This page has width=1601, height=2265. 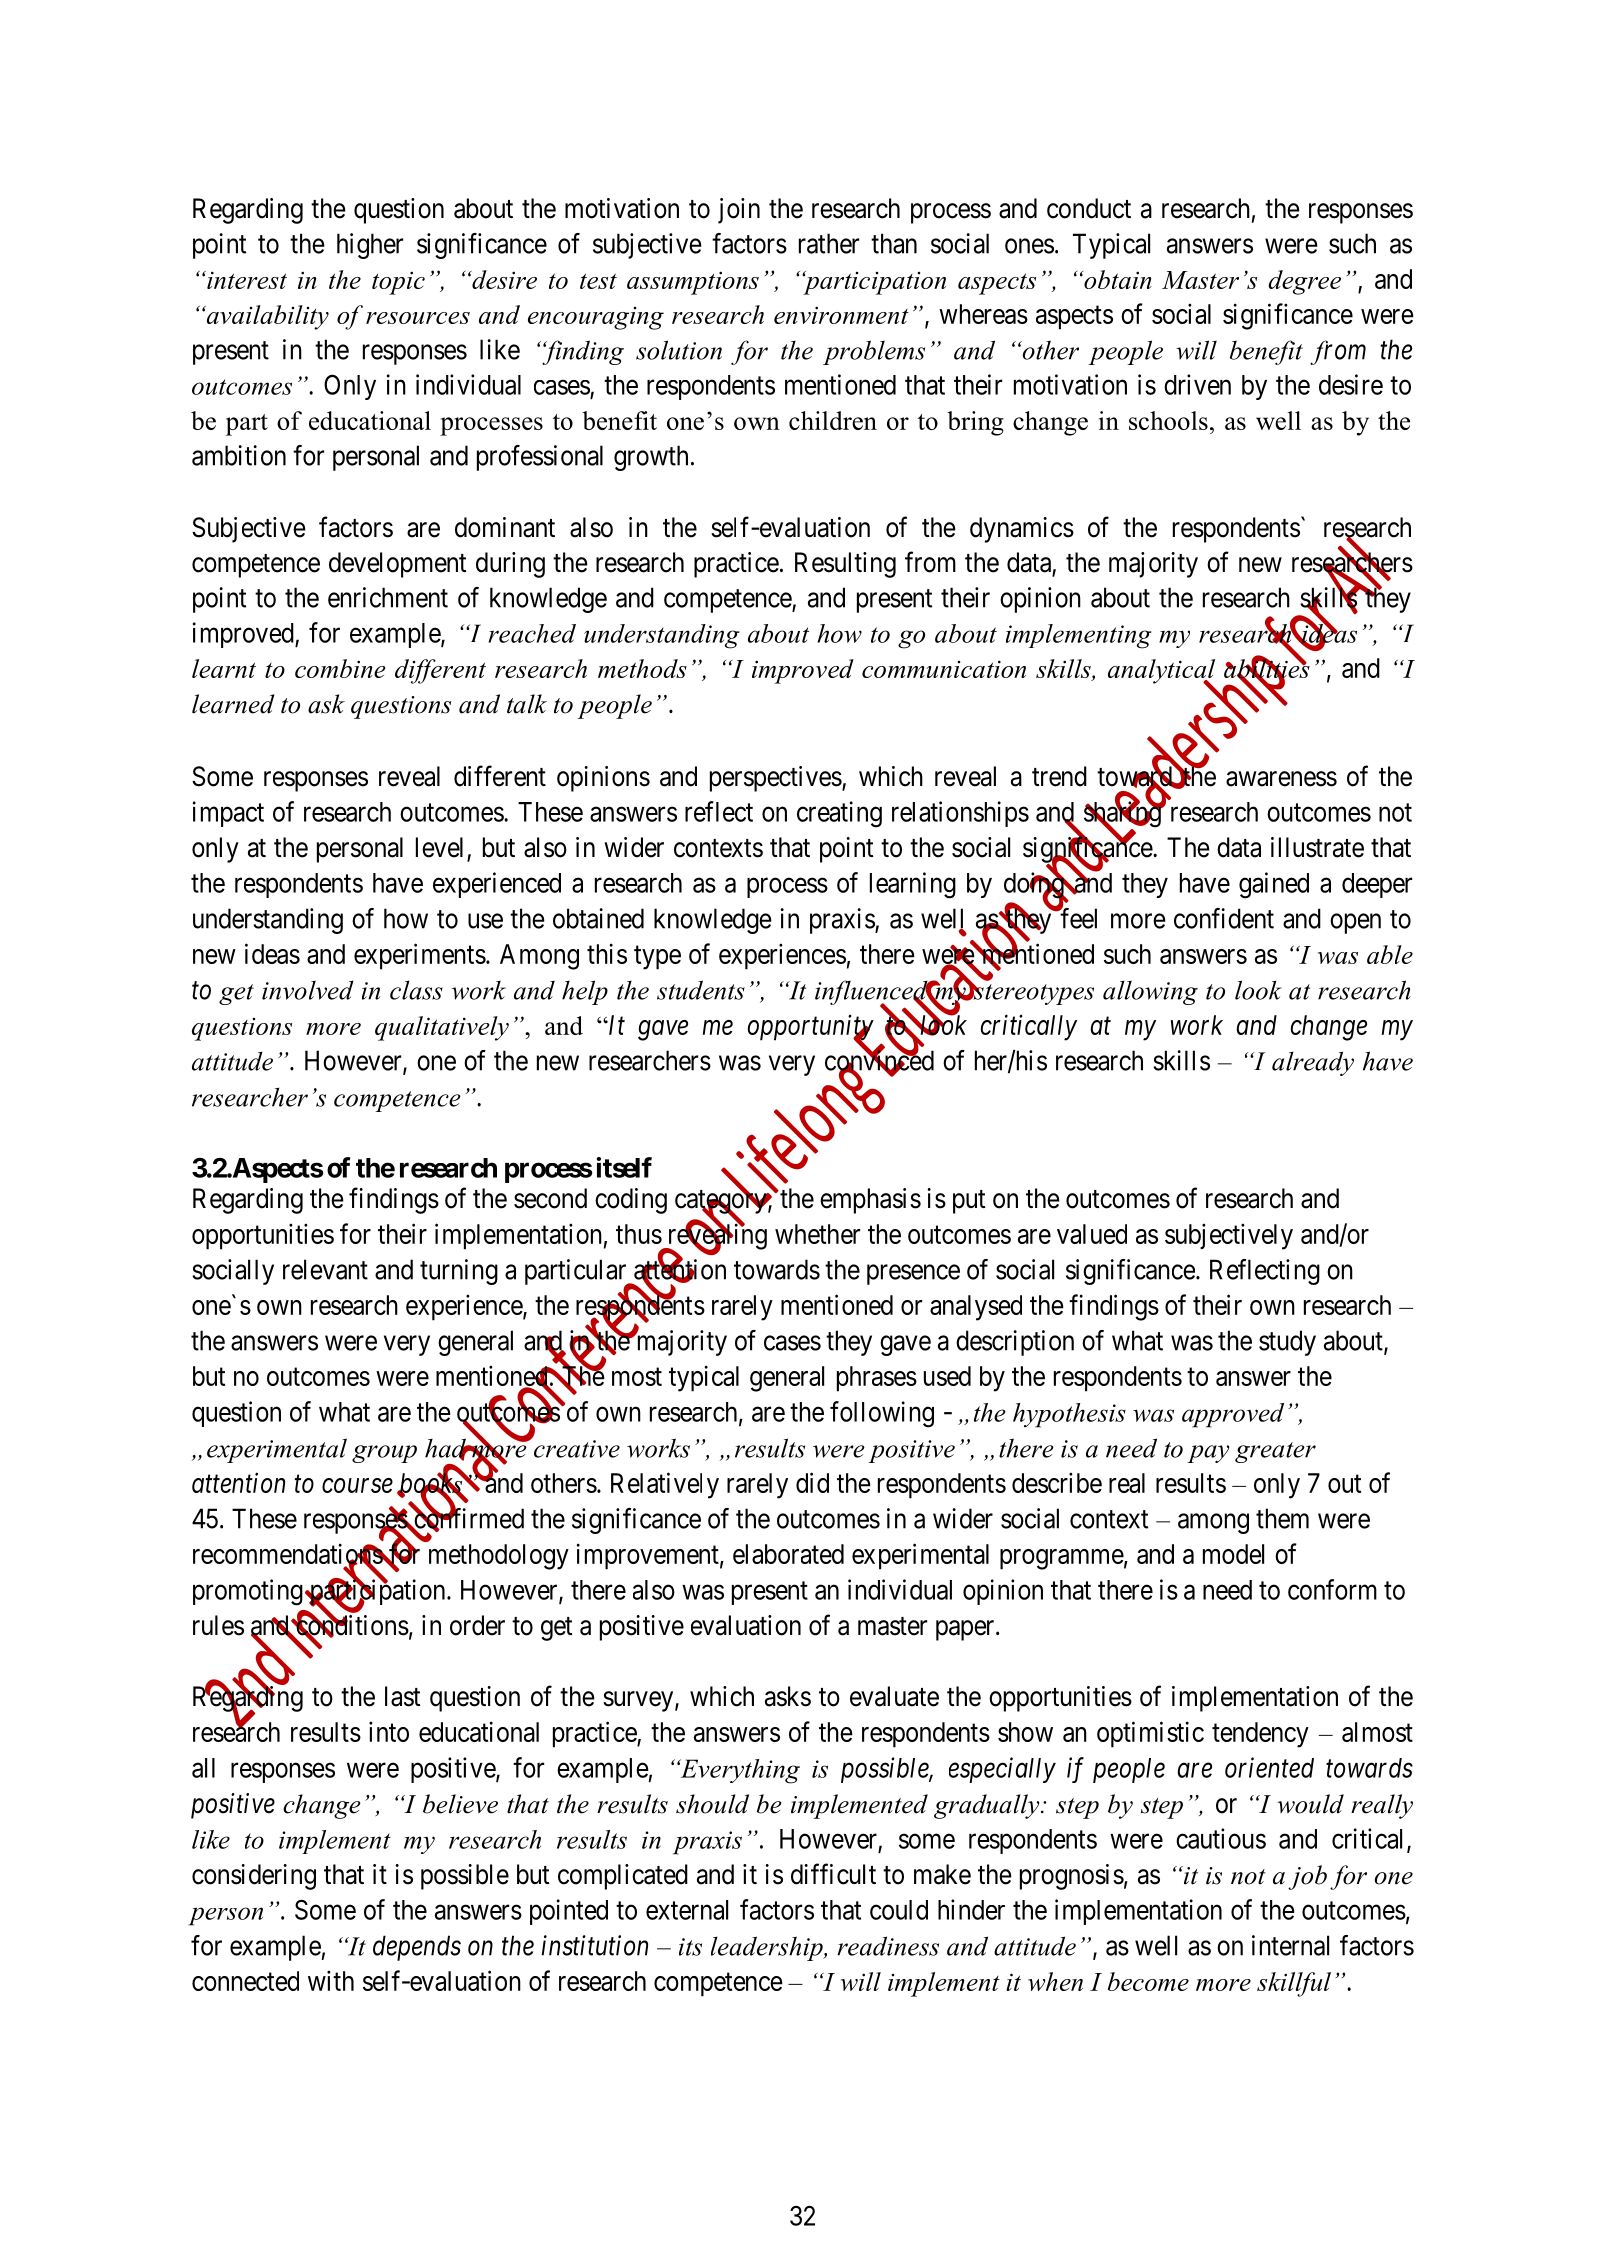 I want to click on convinced, so click(x=879, y=1061).
